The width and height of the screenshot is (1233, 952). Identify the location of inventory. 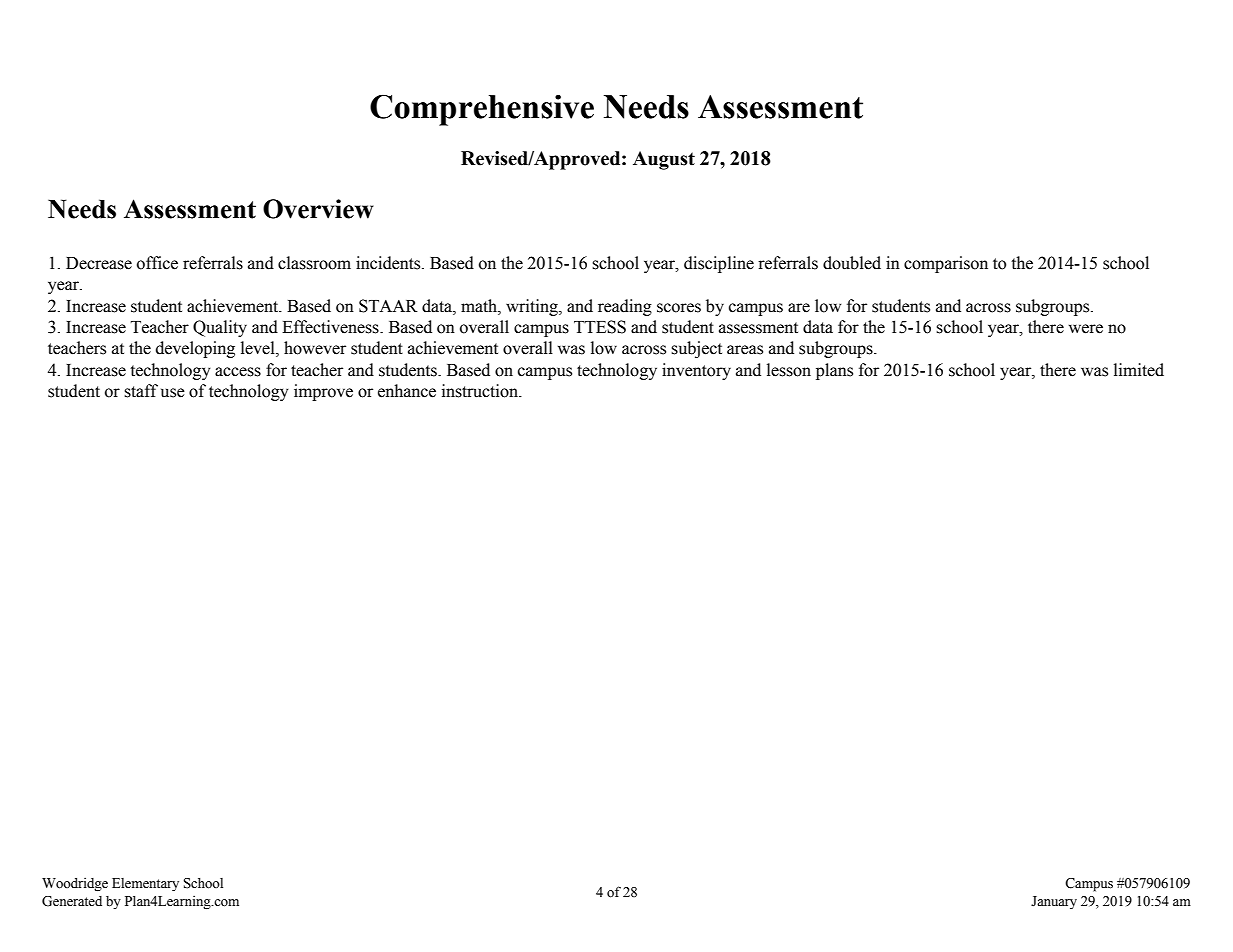
(696, 371).
